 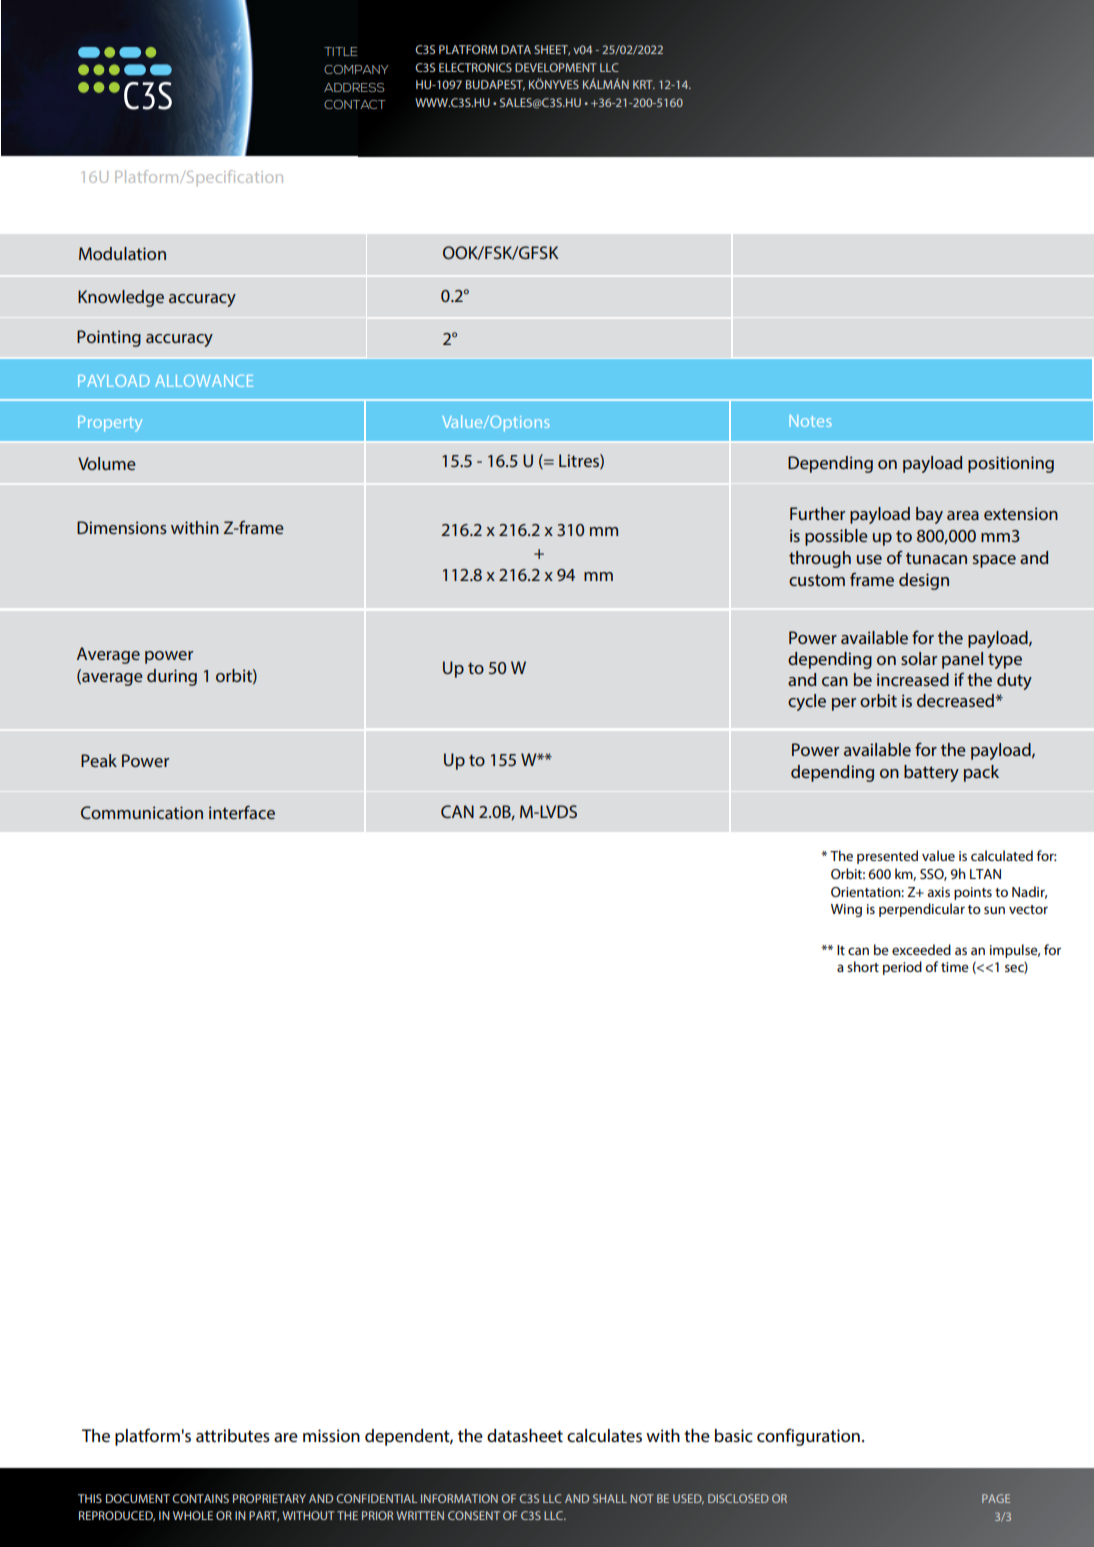 What do you see at coordinates (902, 968) in the document?
I see `period` at bounding box center [902, 968].
